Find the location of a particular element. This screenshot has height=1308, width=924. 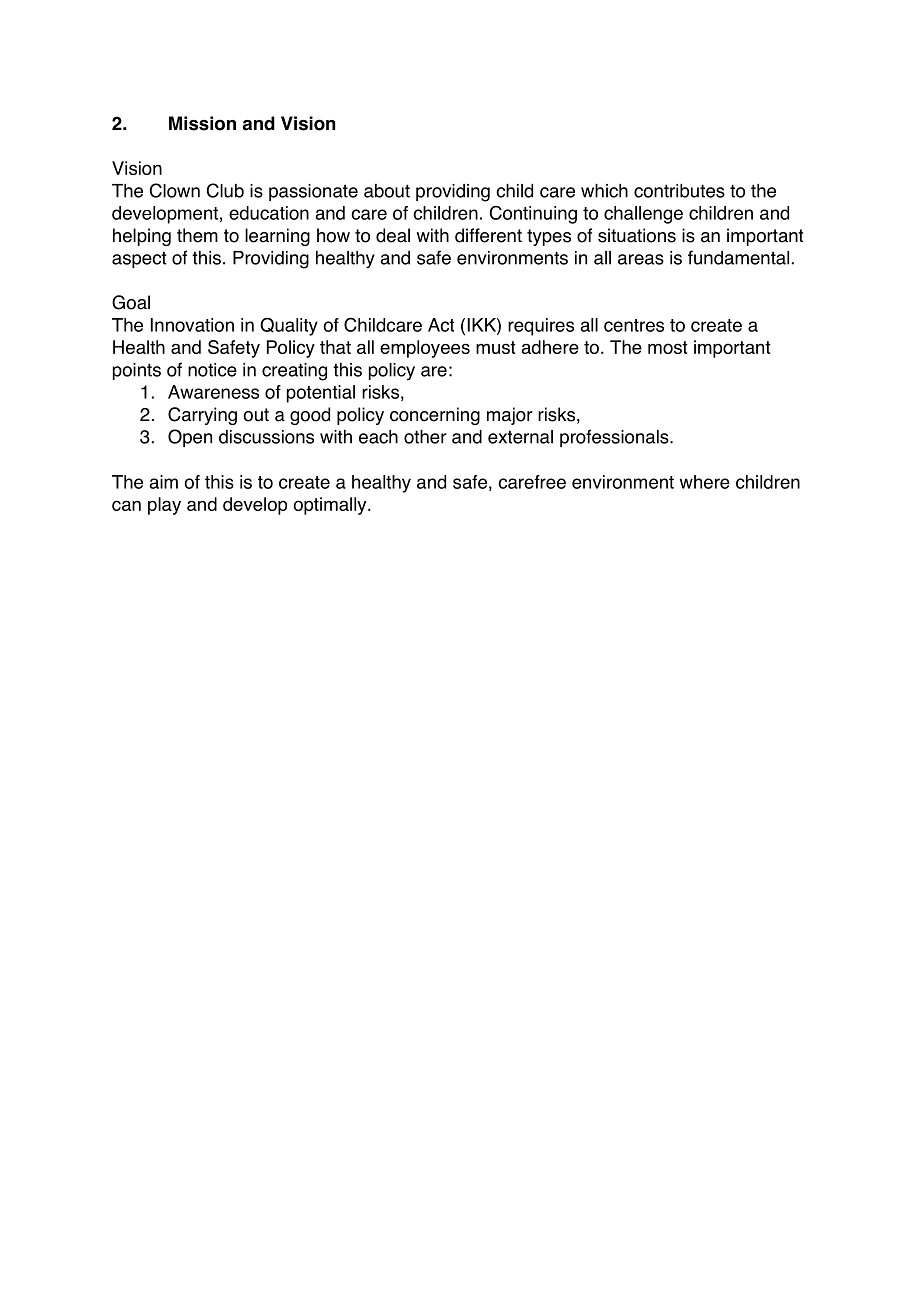

Innovation is located at coordinates (192, 325).
